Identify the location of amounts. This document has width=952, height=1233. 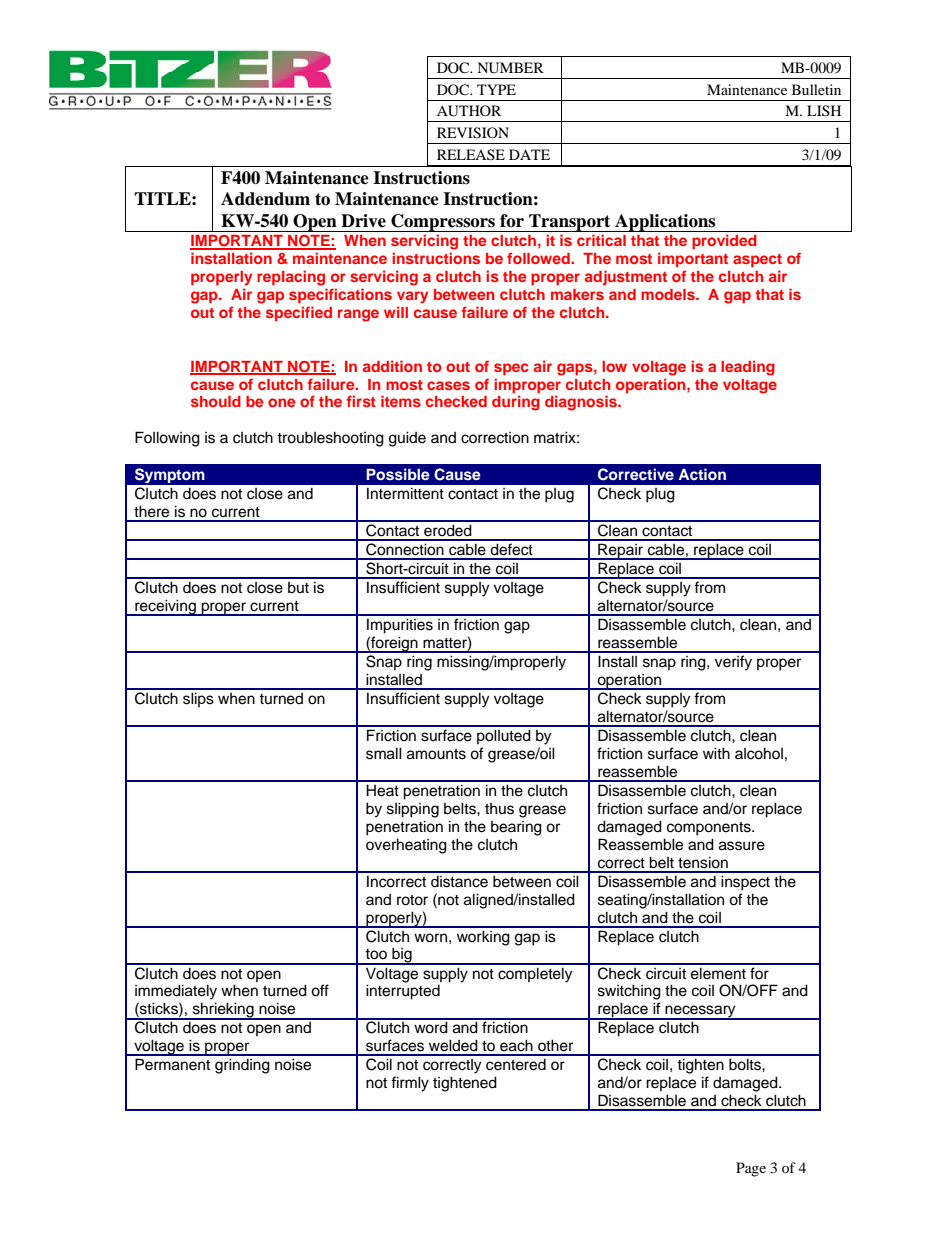
(436, 754).
